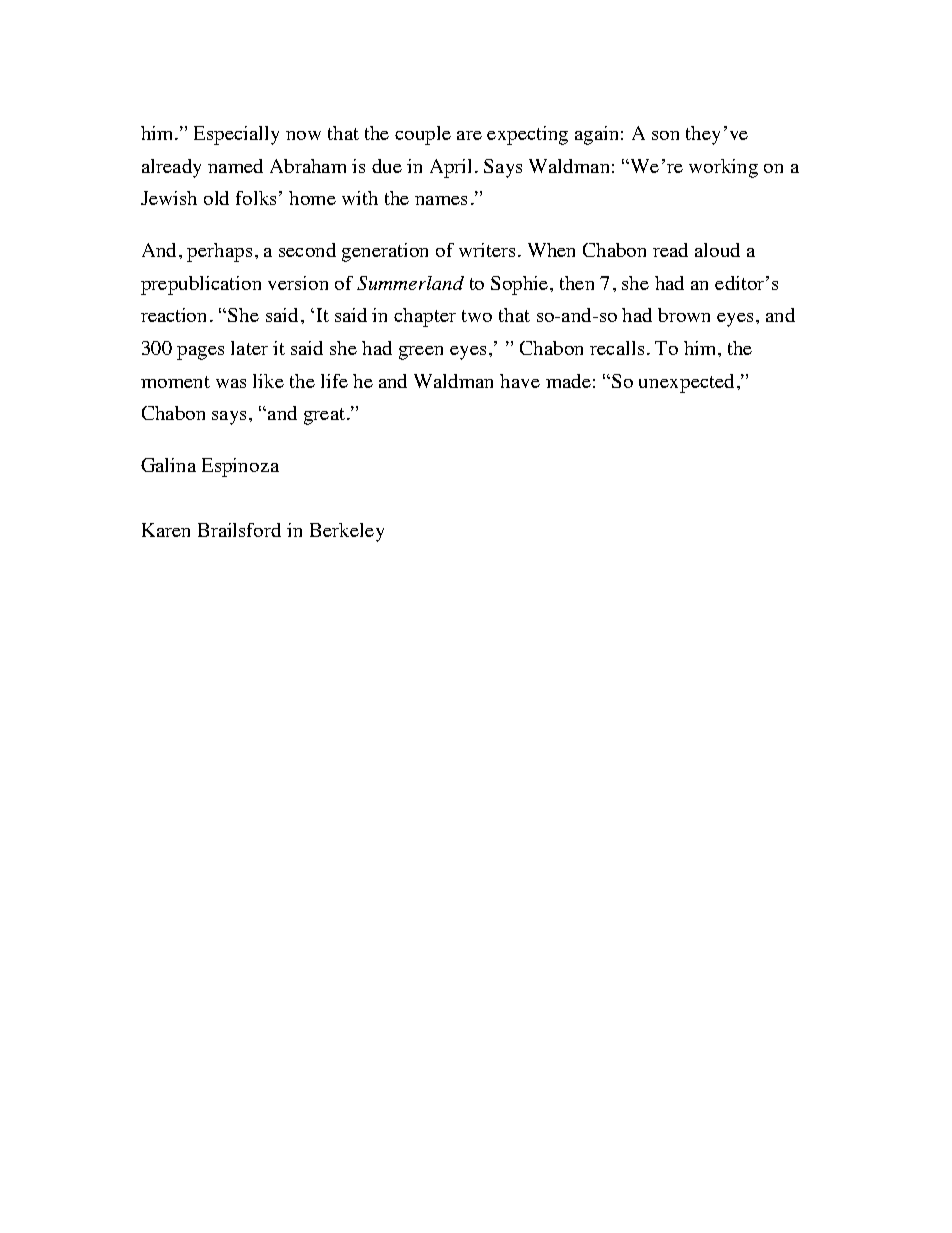 This screenshot has width=952, height=1233. I want to click on was, so click(231, 383).
